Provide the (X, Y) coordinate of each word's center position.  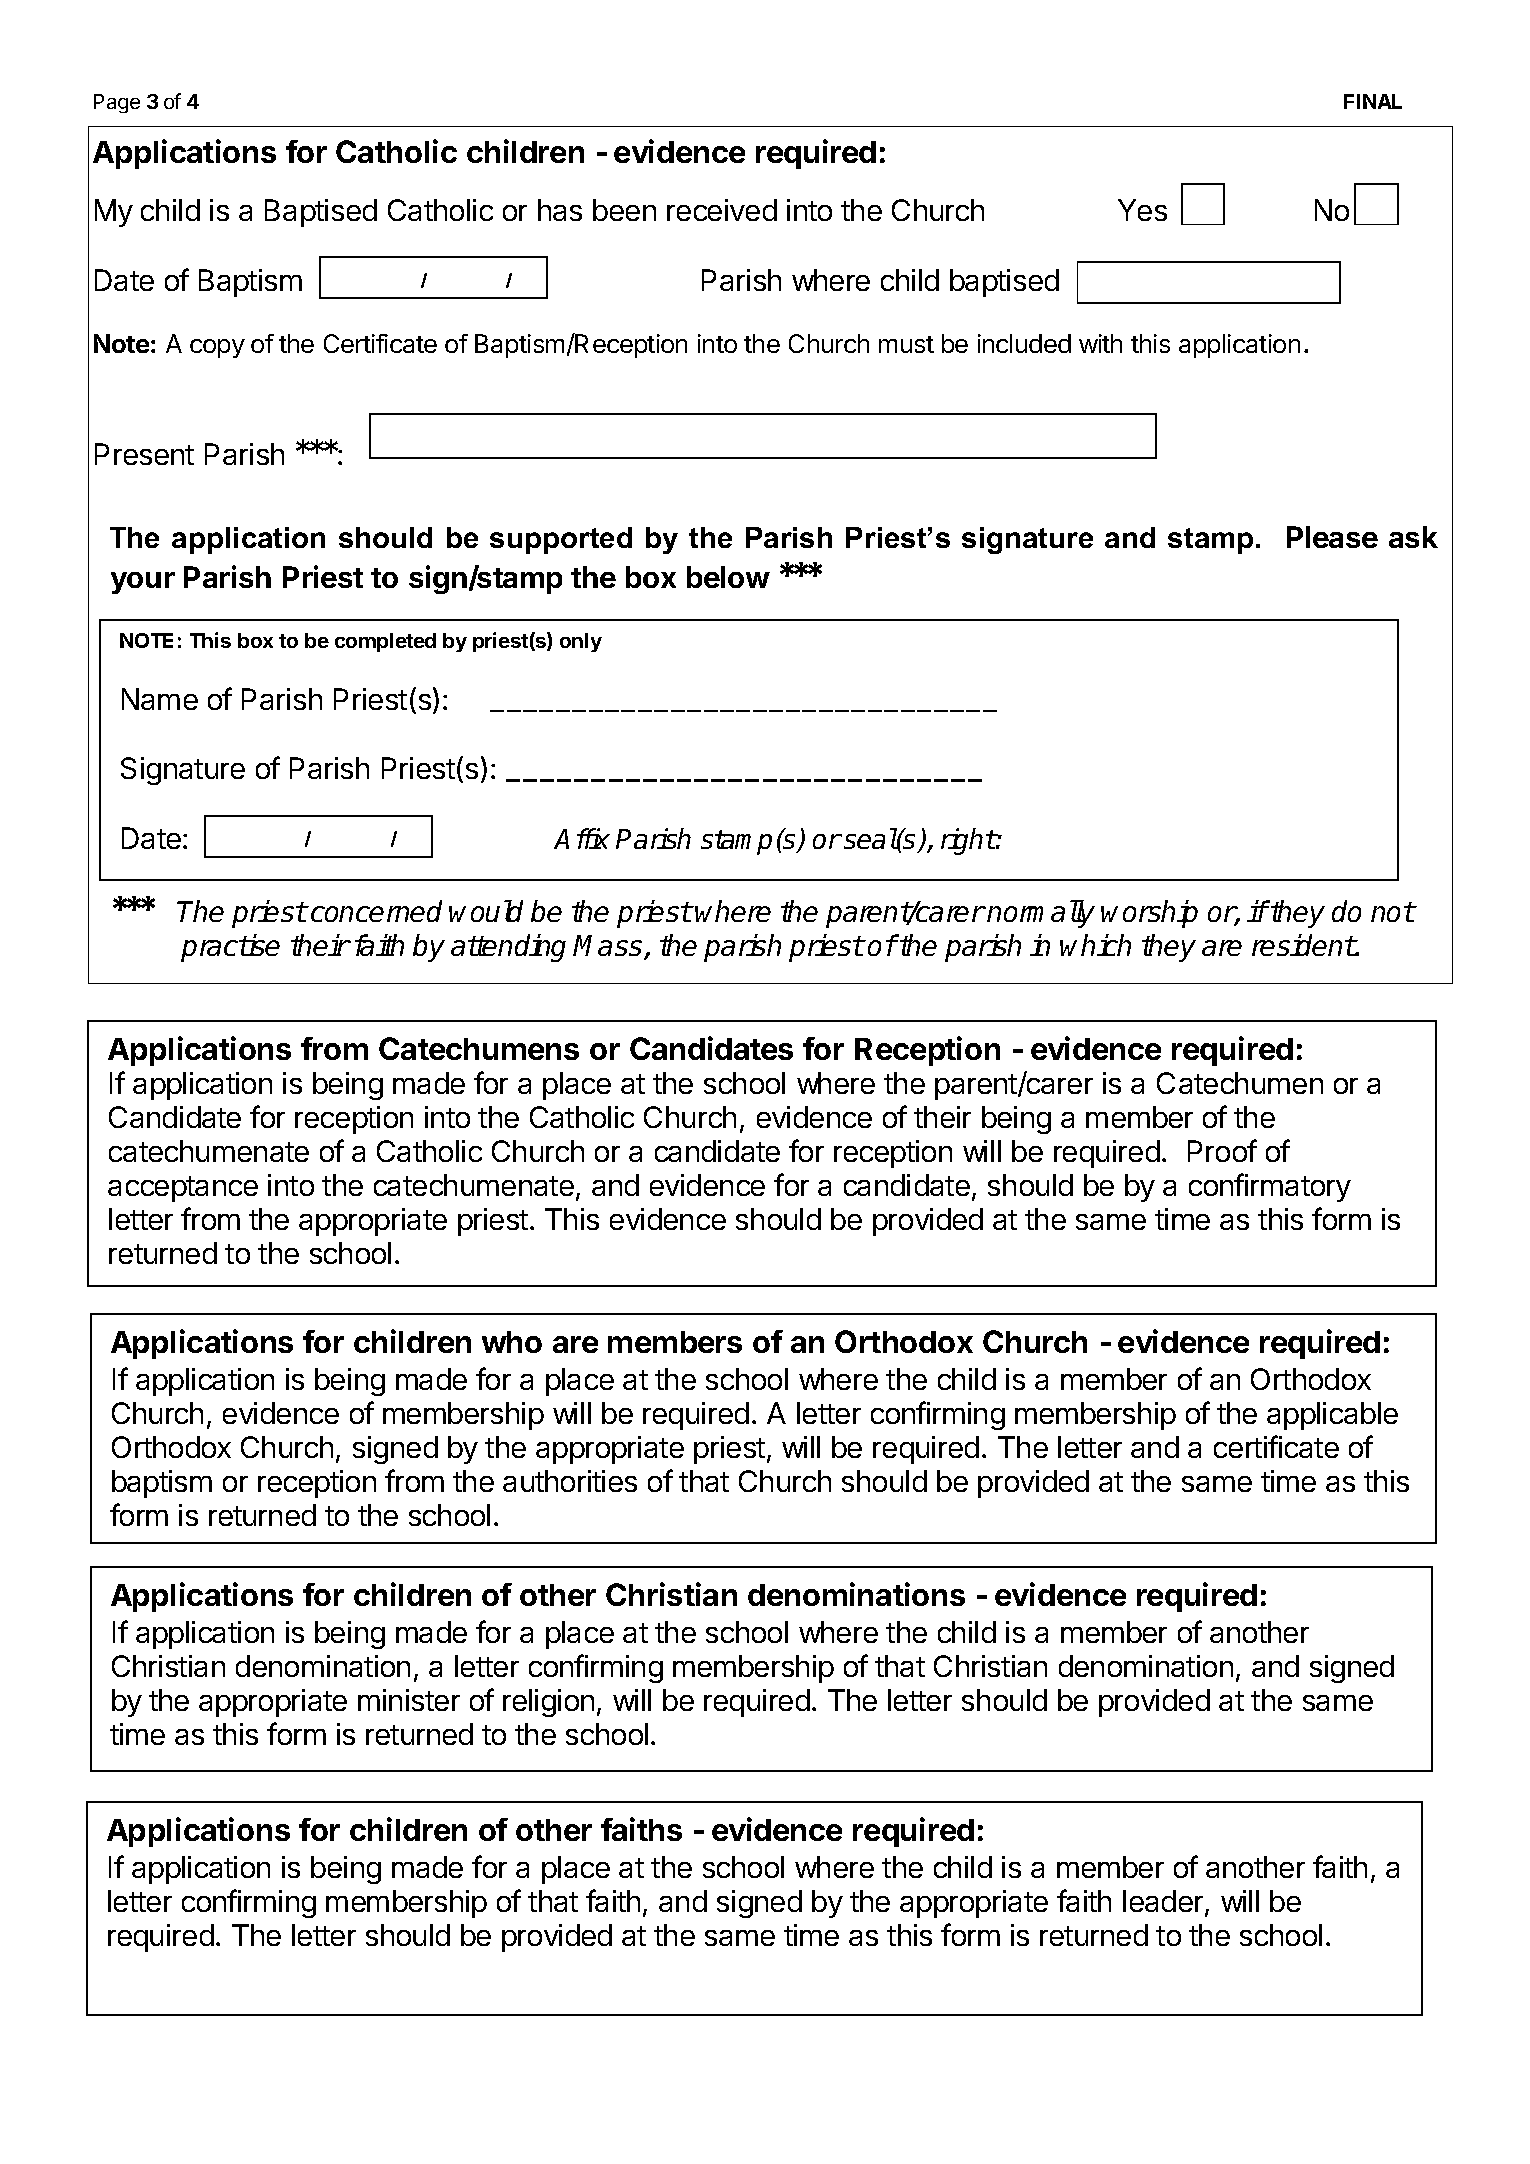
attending (508, 948)
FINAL (1373, 101)
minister (409, 1700)
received (722, 210)
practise (230, 948)
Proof (1222, 1150)
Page (117, 103)
